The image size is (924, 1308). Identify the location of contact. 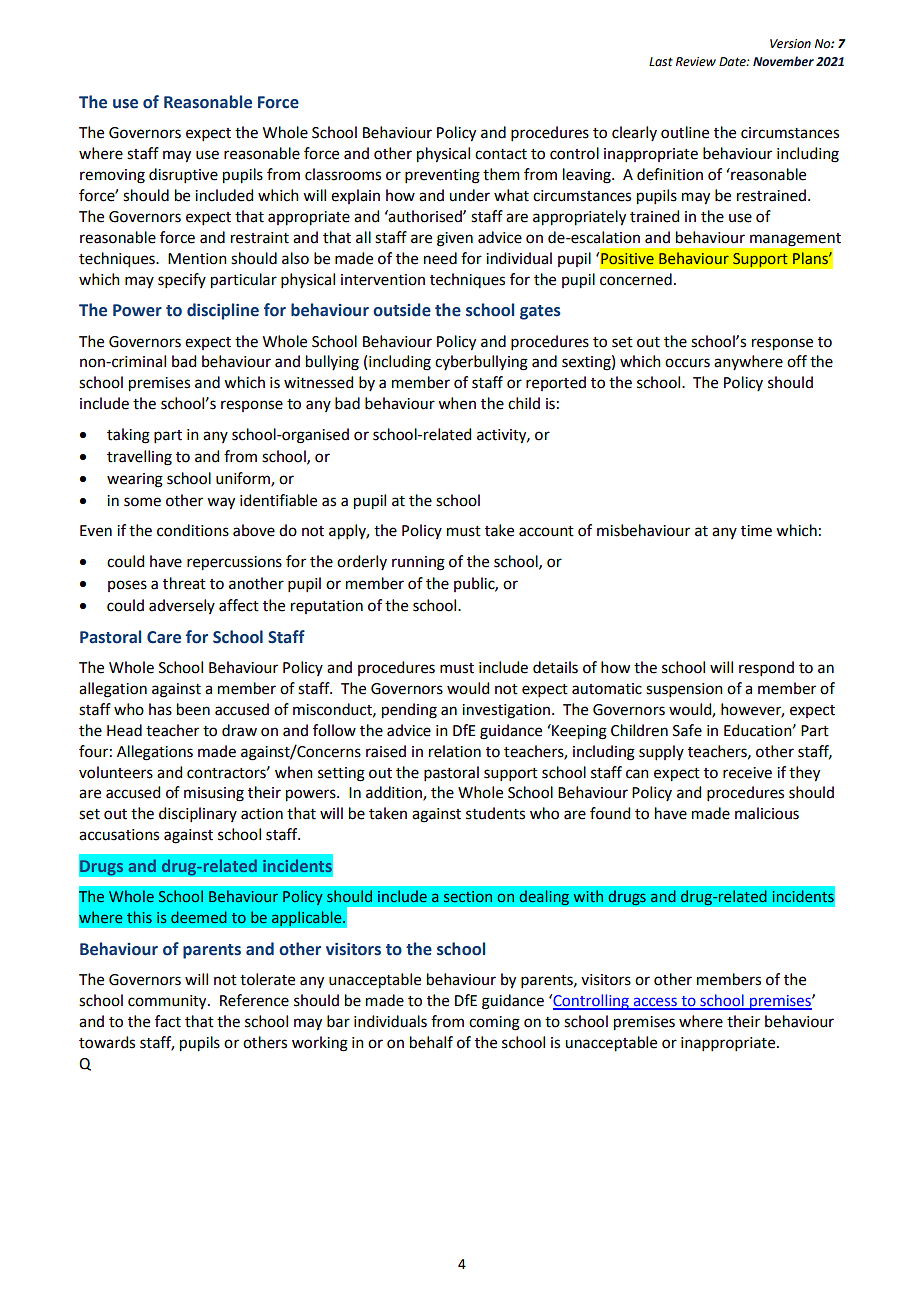
(501, 154).
